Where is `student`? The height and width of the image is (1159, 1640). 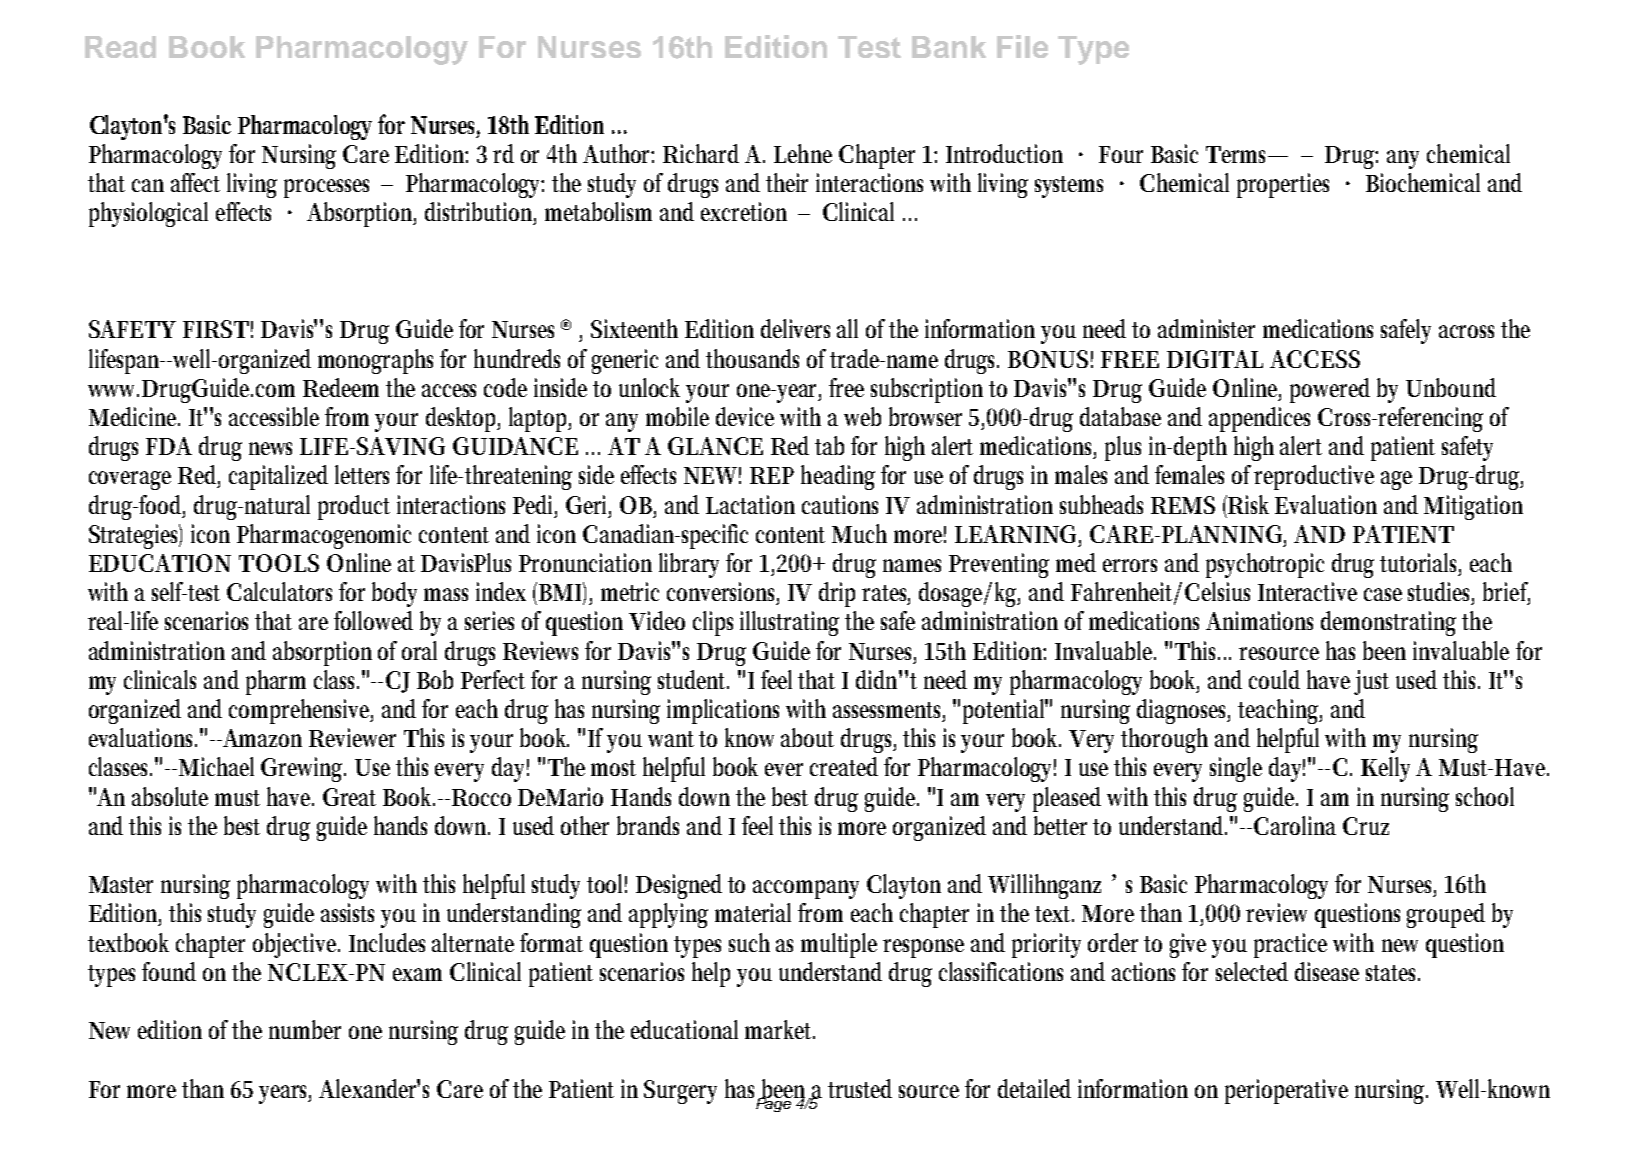 student is located at coordinates (693, 679).
